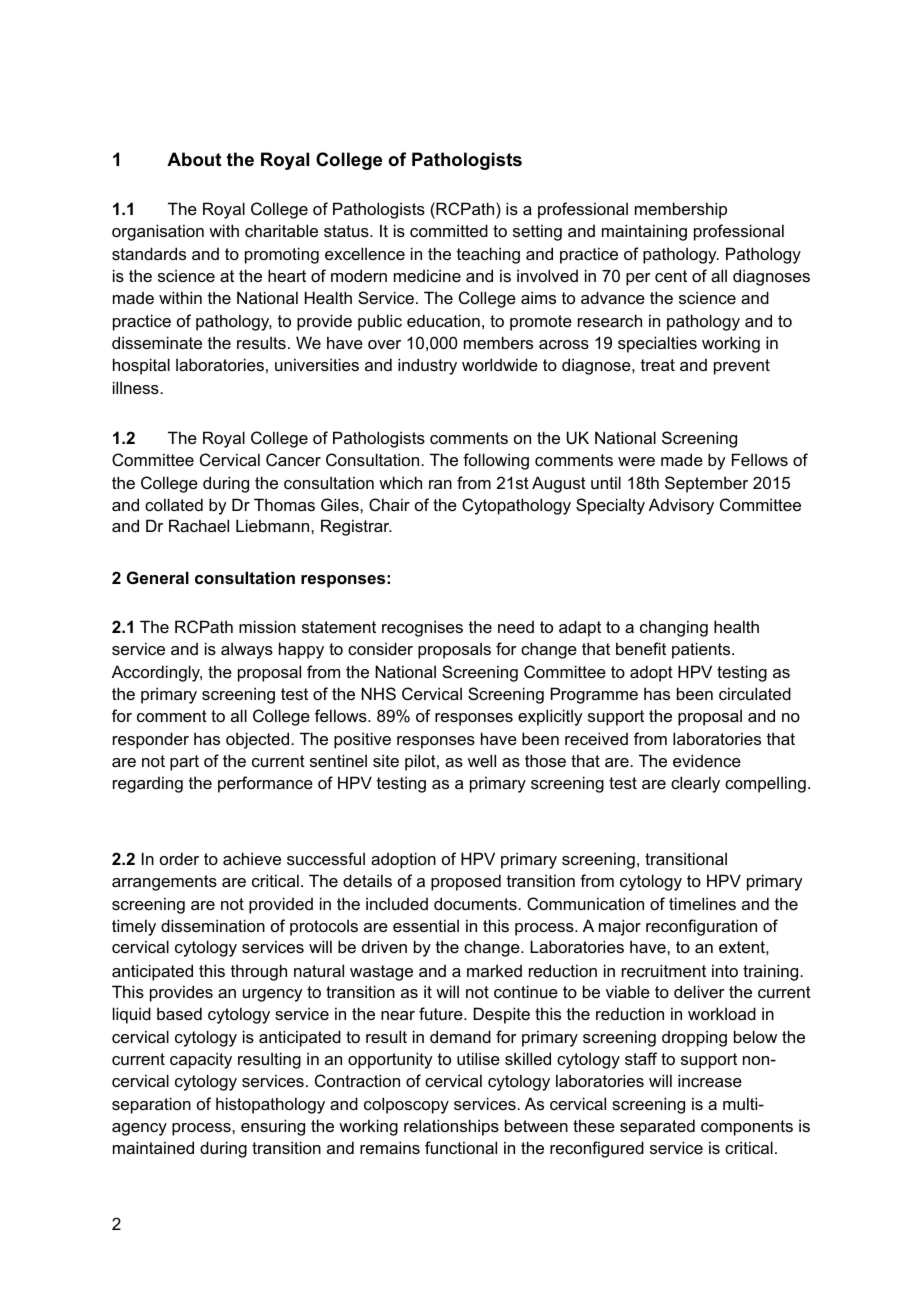  I want to click on committed, so click(449, 230).
